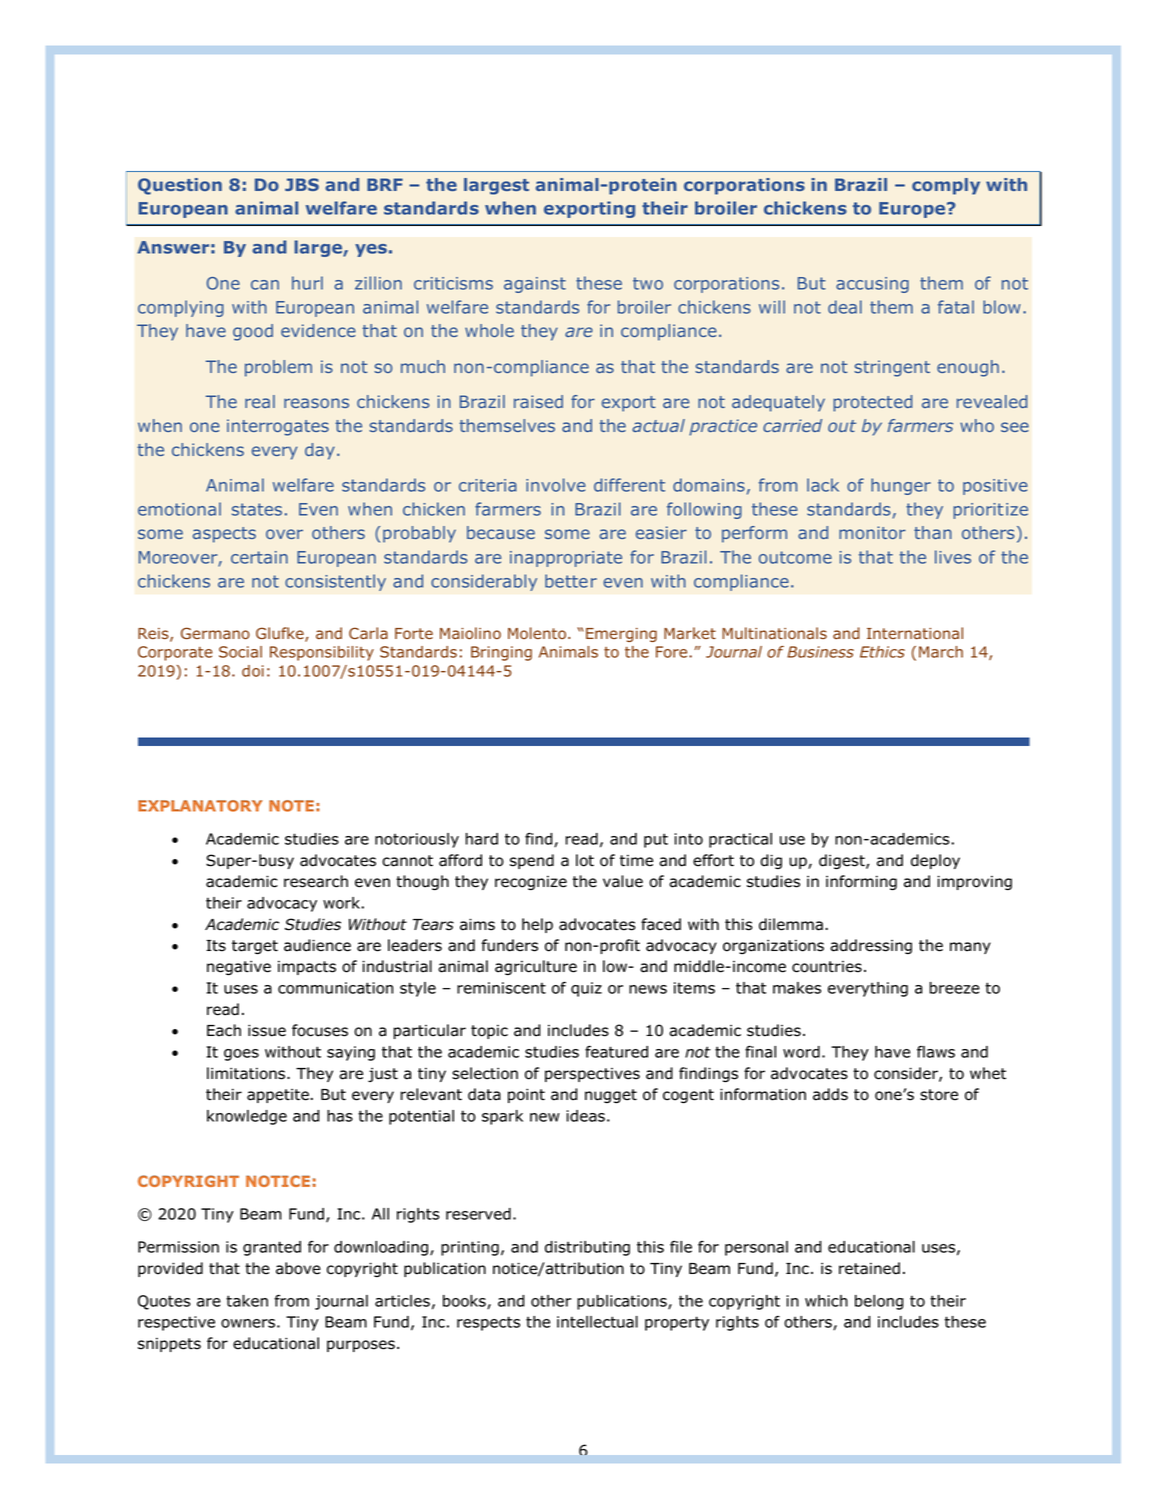 The height and width of the document is (1509, 1166). I want to click on accusing, so click(872, 285).
